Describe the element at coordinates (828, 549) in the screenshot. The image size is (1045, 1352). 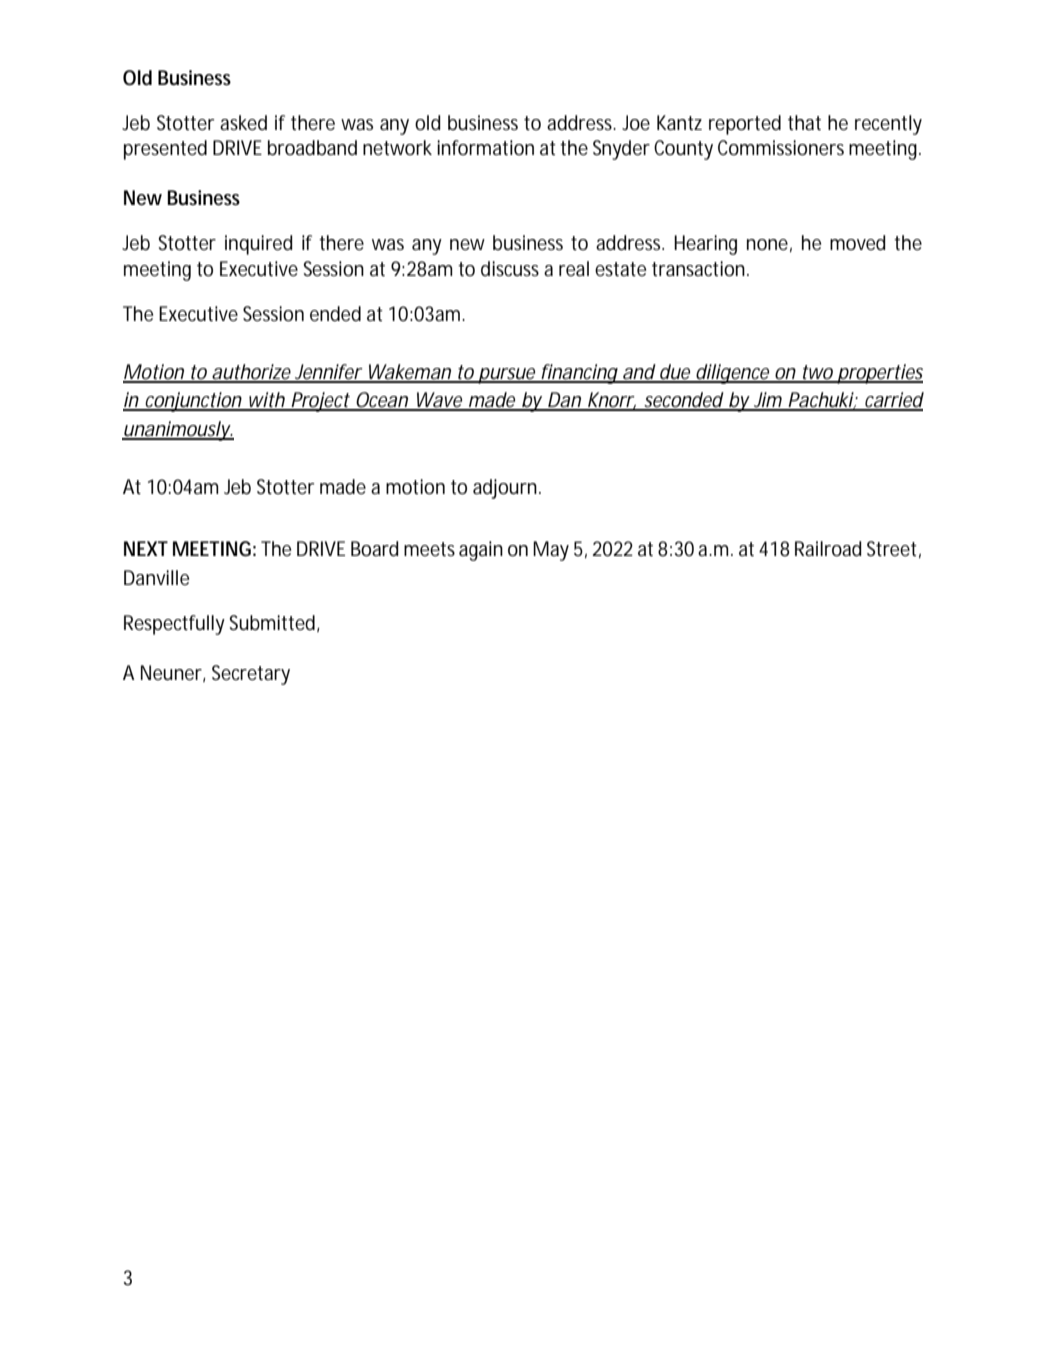
I see `Railroad` at that location.
